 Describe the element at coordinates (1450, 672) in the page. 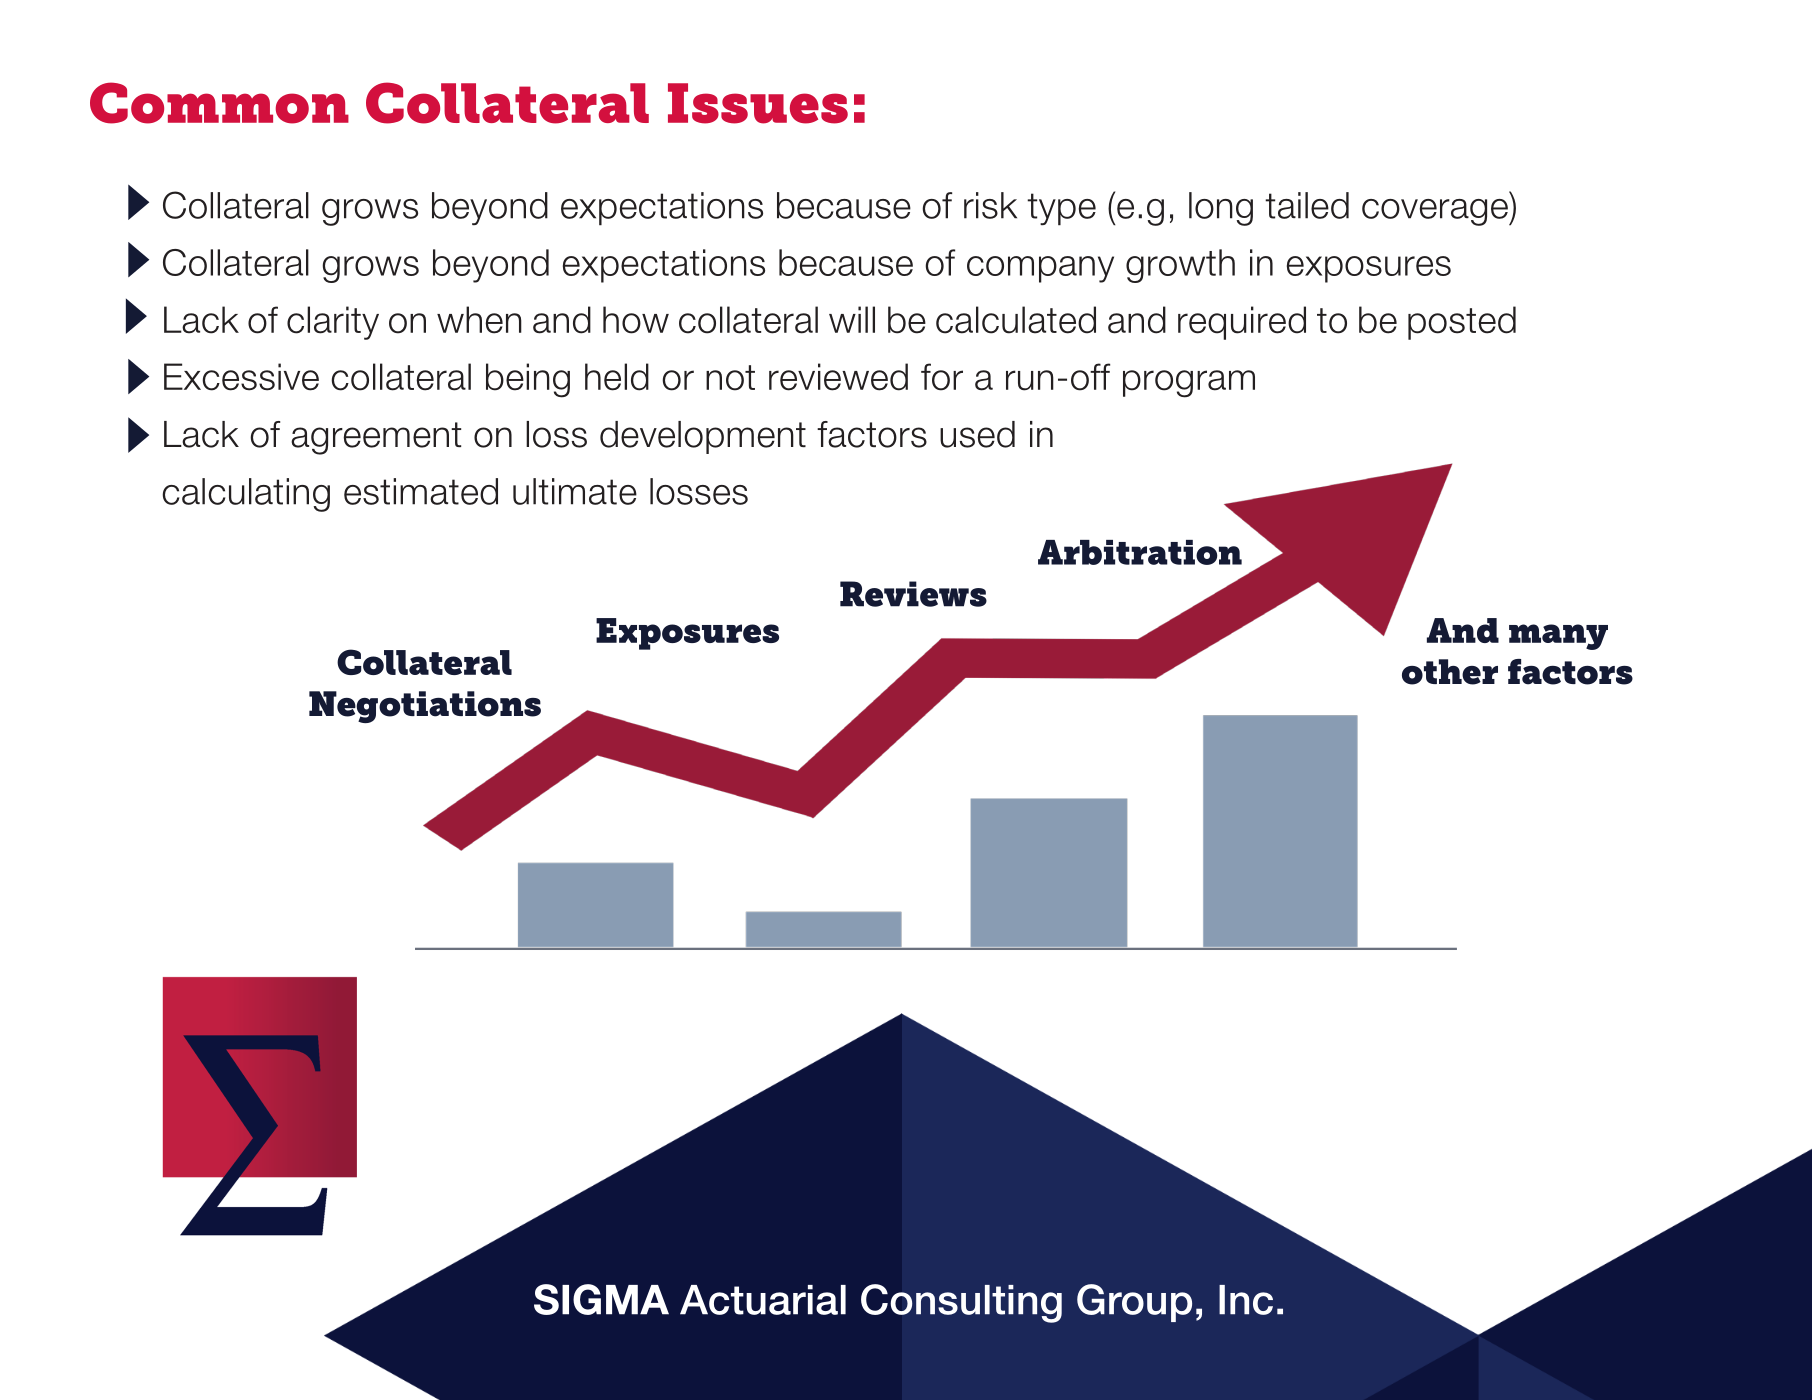

I see `other` at that location.
